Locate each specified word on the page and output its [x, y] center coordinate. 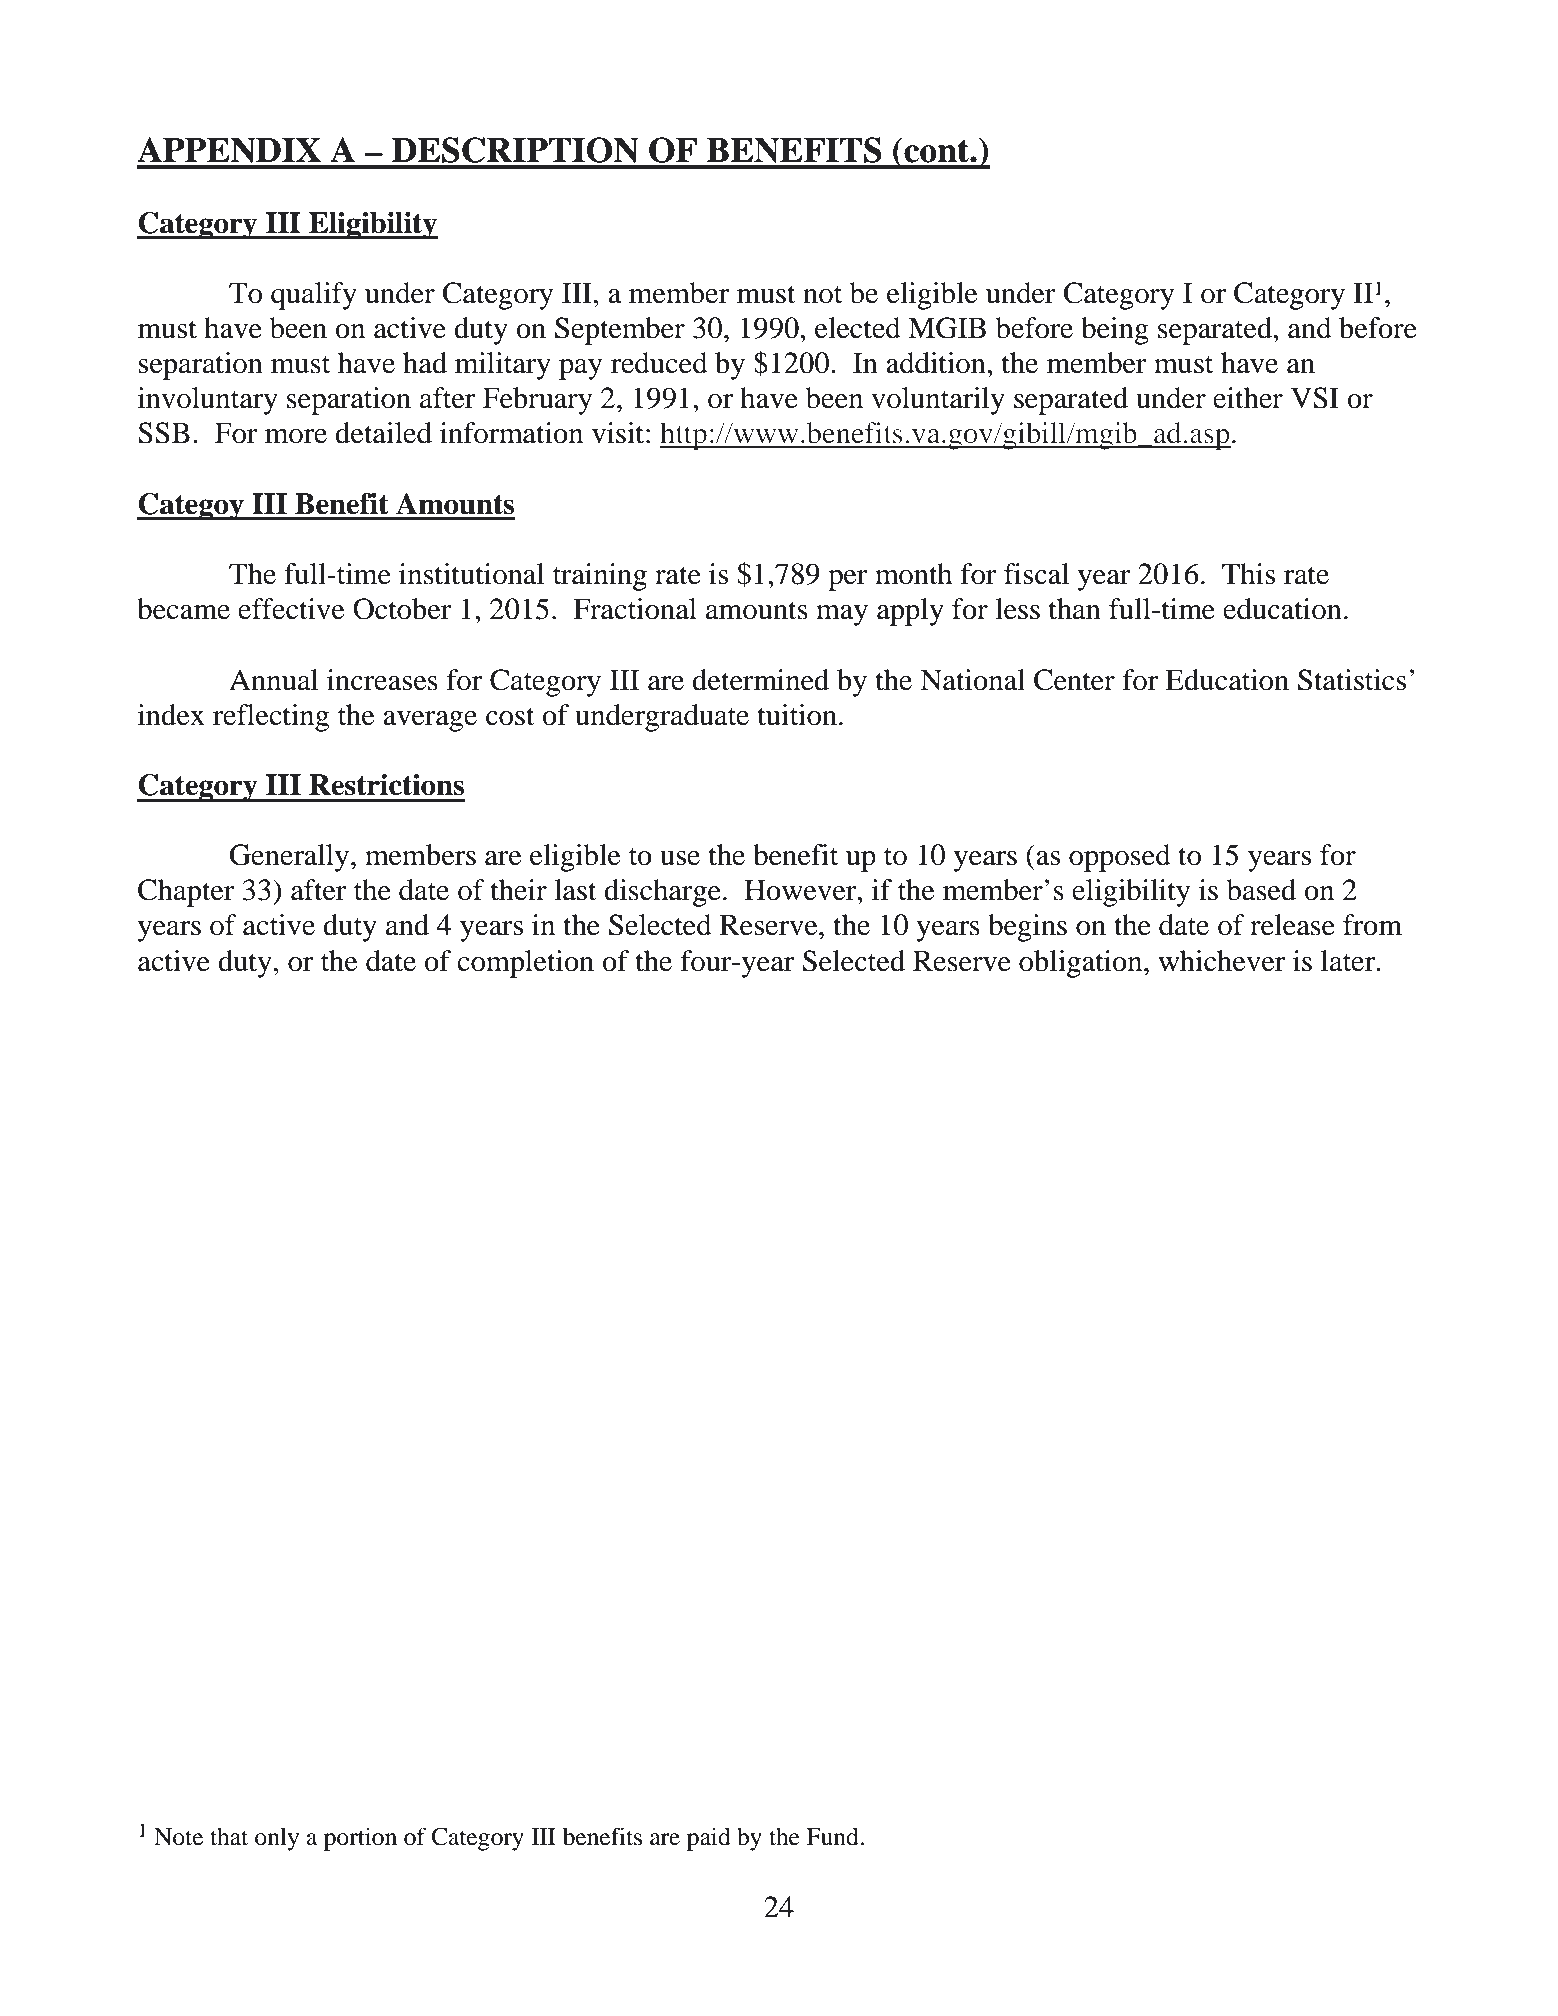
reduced [659, 363]
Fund [833, 1836]
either [1248, 398]
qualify [314, 296]
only [277, 1839]
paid [709, 1839]
